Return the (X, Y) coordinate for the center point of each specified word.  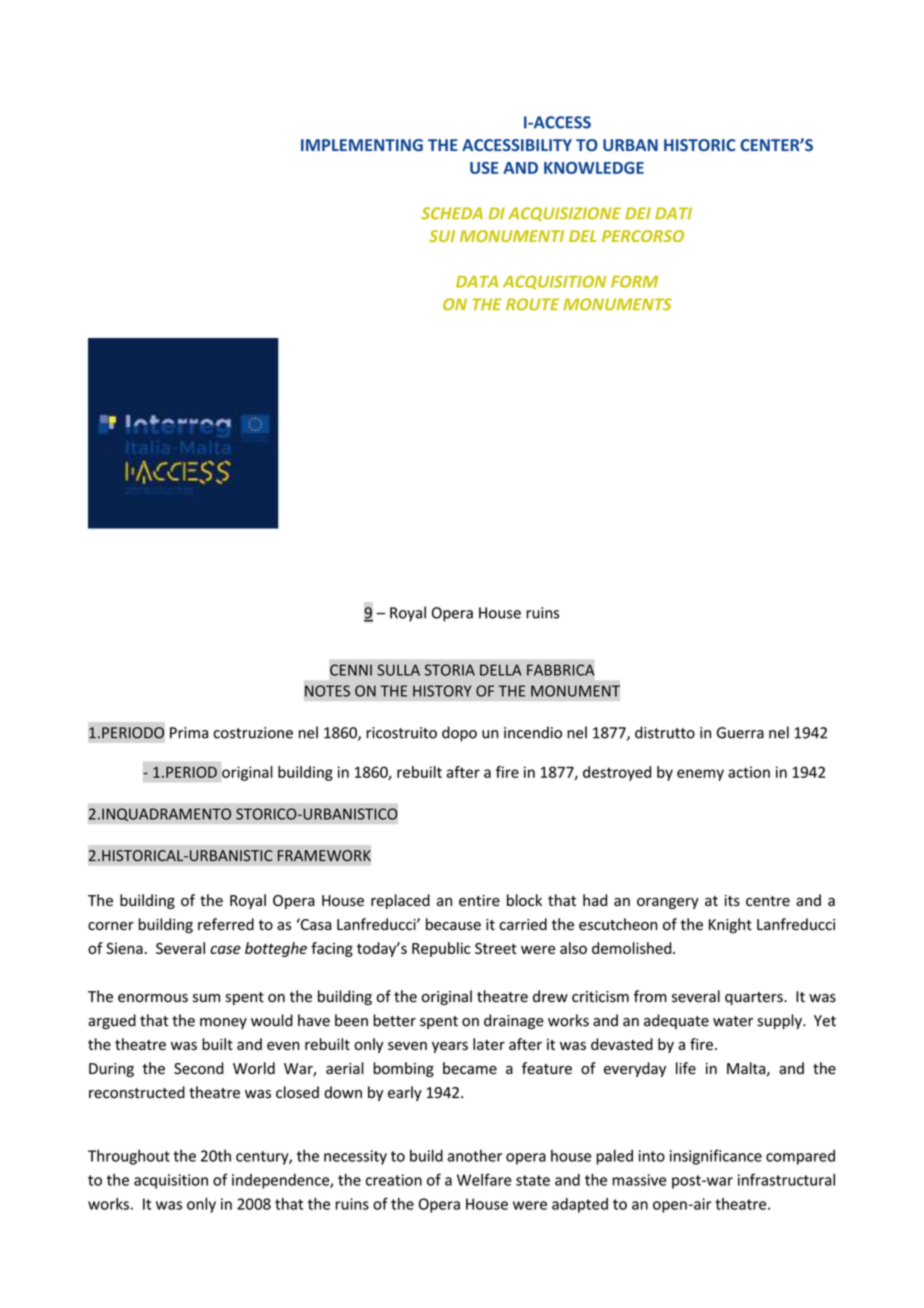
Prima (189, 733)
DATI (673, 213)
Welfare (484, 1179)
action (749, 772)
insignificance (716, 1157)
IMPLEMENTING (362, 145)
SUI (442, 236)
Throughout (129, 1157)
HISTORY (442, 691)
